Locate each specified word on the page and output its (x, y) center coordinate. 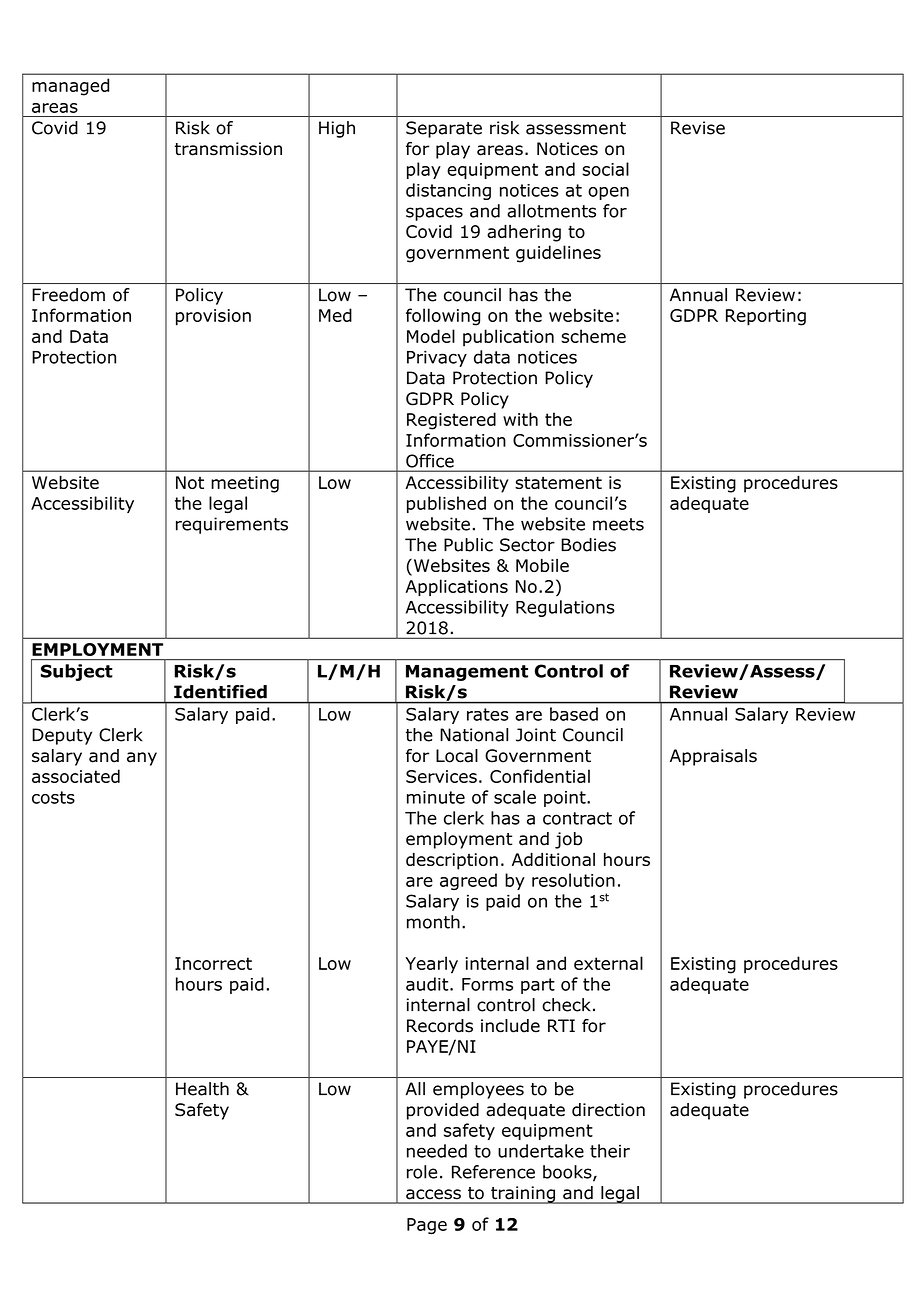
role (422, 1172)
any (142, 759)
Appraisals (713, 757)
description (452, 861)
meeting (245, 484)
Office (430, 461)
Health (202, 1089)
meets (618, 524)
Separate (444, 129)
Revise (698, 128)
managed (70, 87)
